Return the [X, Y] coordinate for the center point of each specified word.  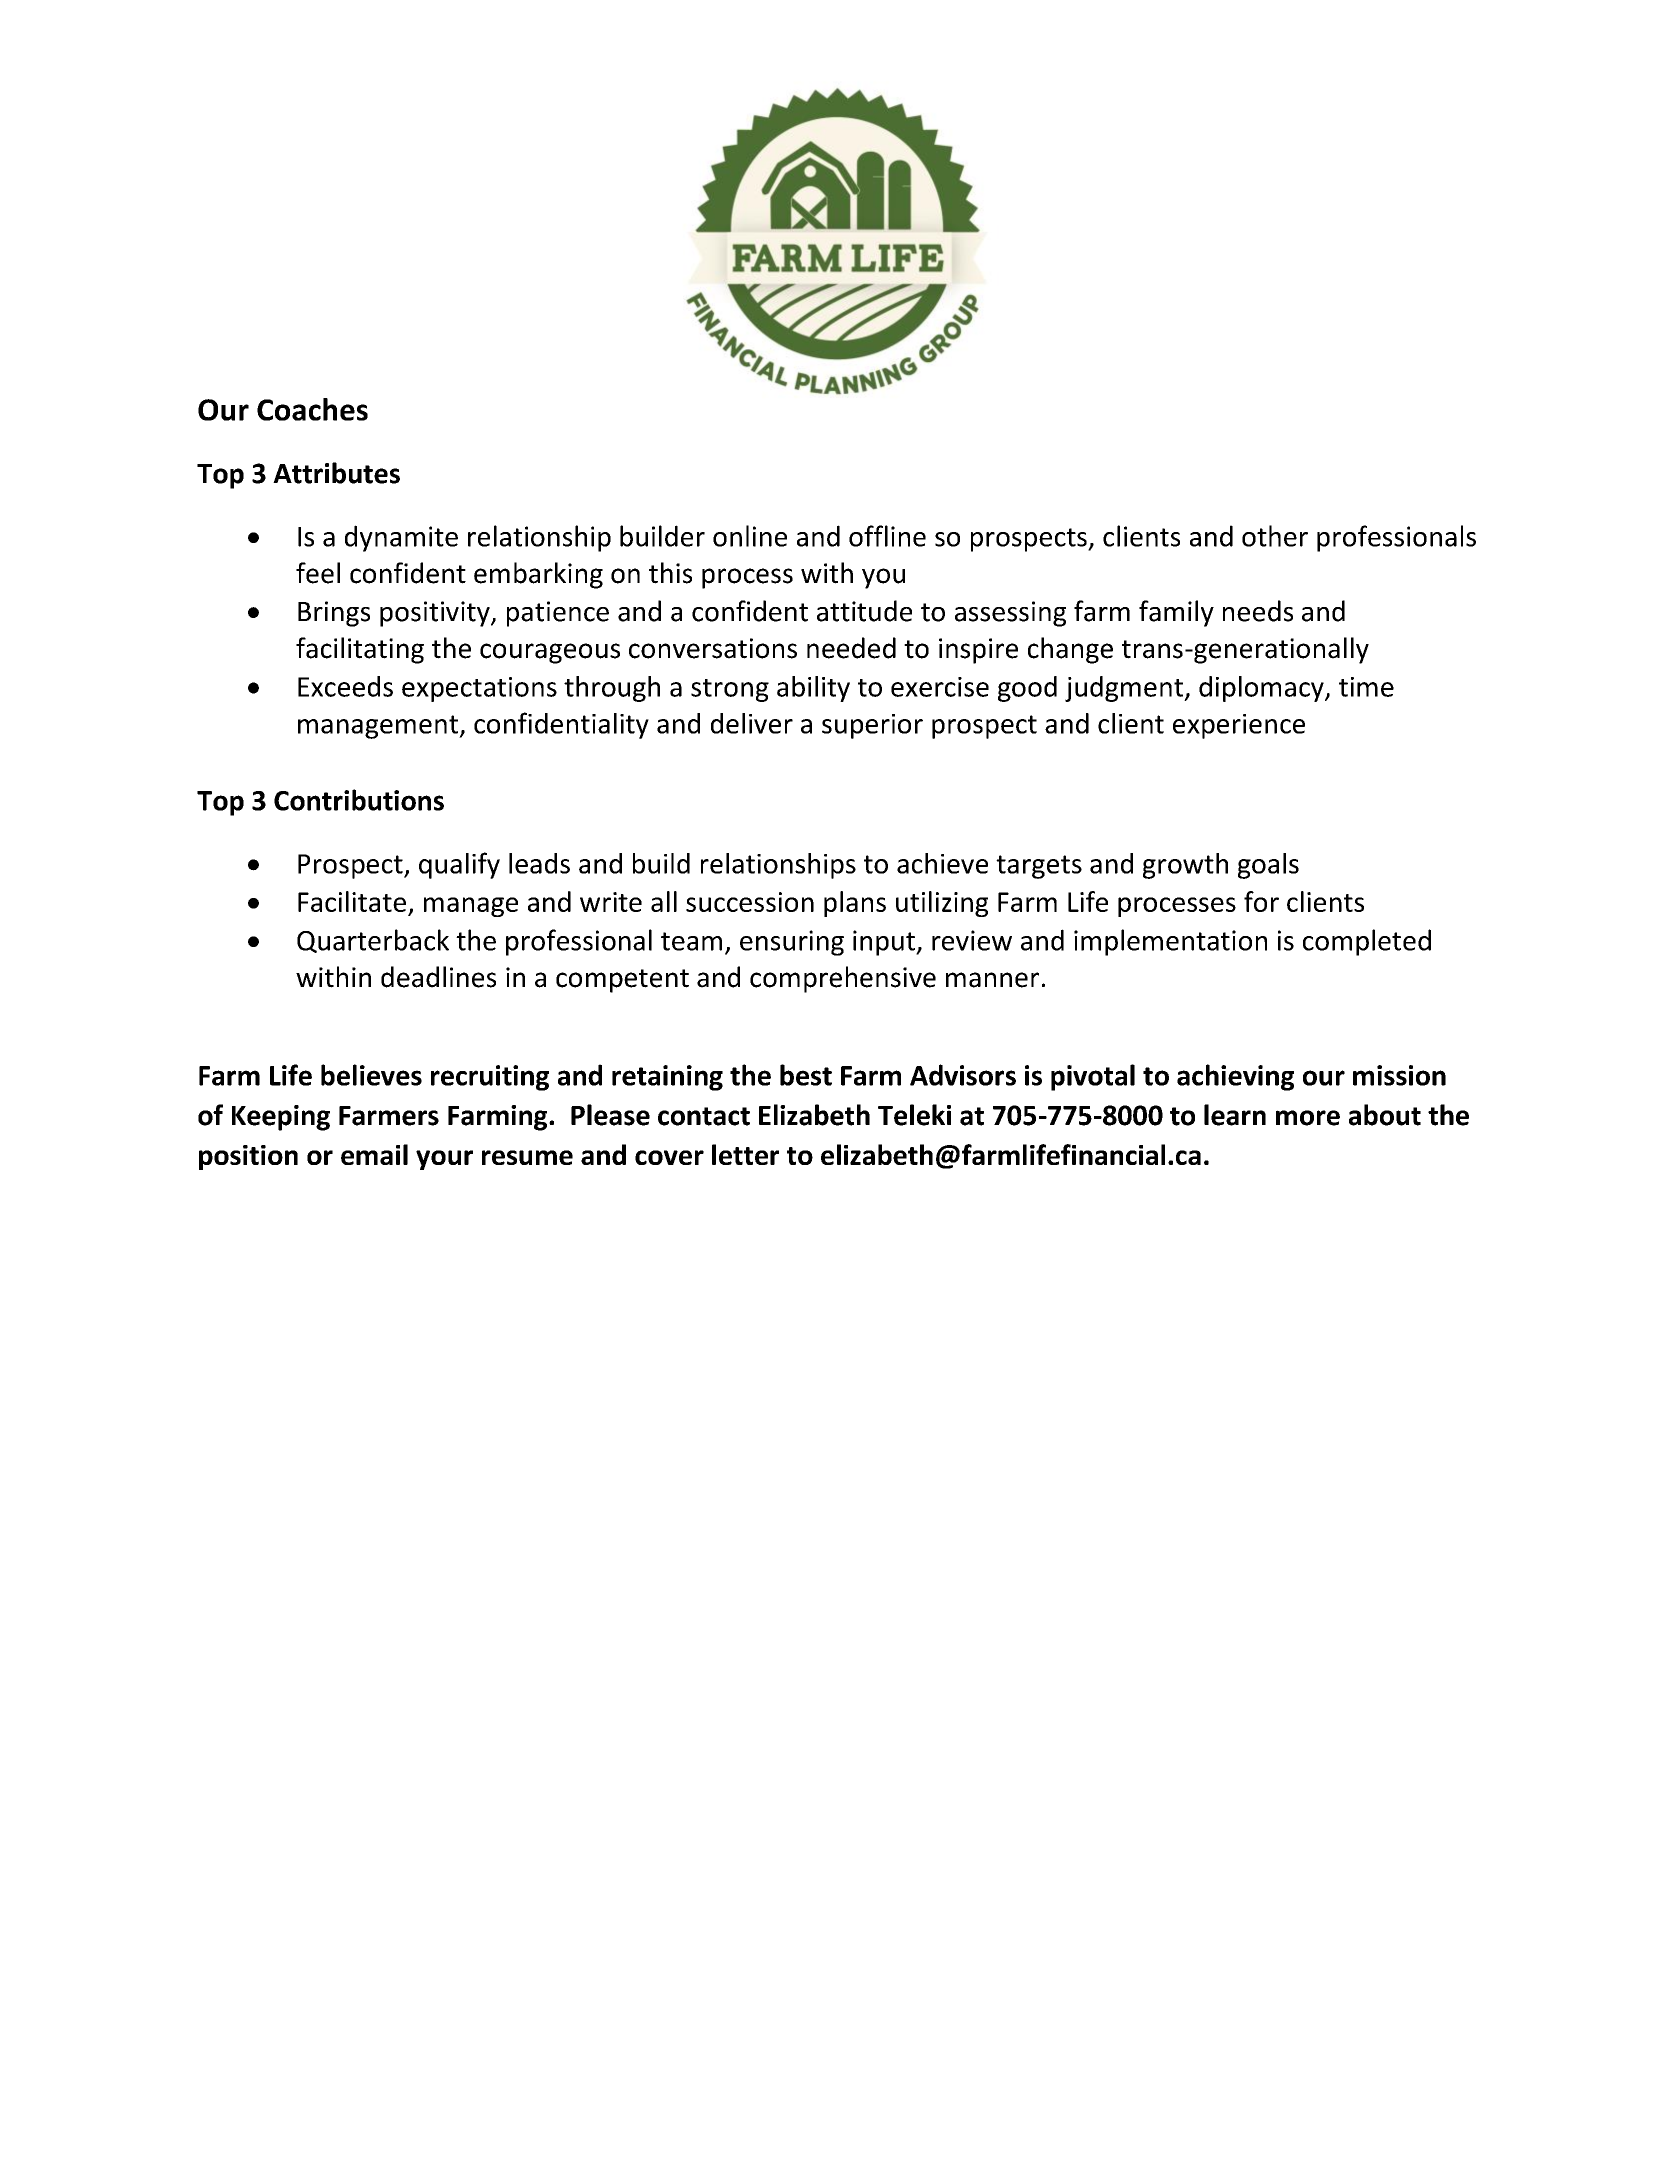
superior [872, 726]
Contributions [359, 800]
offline [887, 536]
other [1275, 536]
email [374, 1154]
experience [1239, 726]
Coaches [312, 409]
